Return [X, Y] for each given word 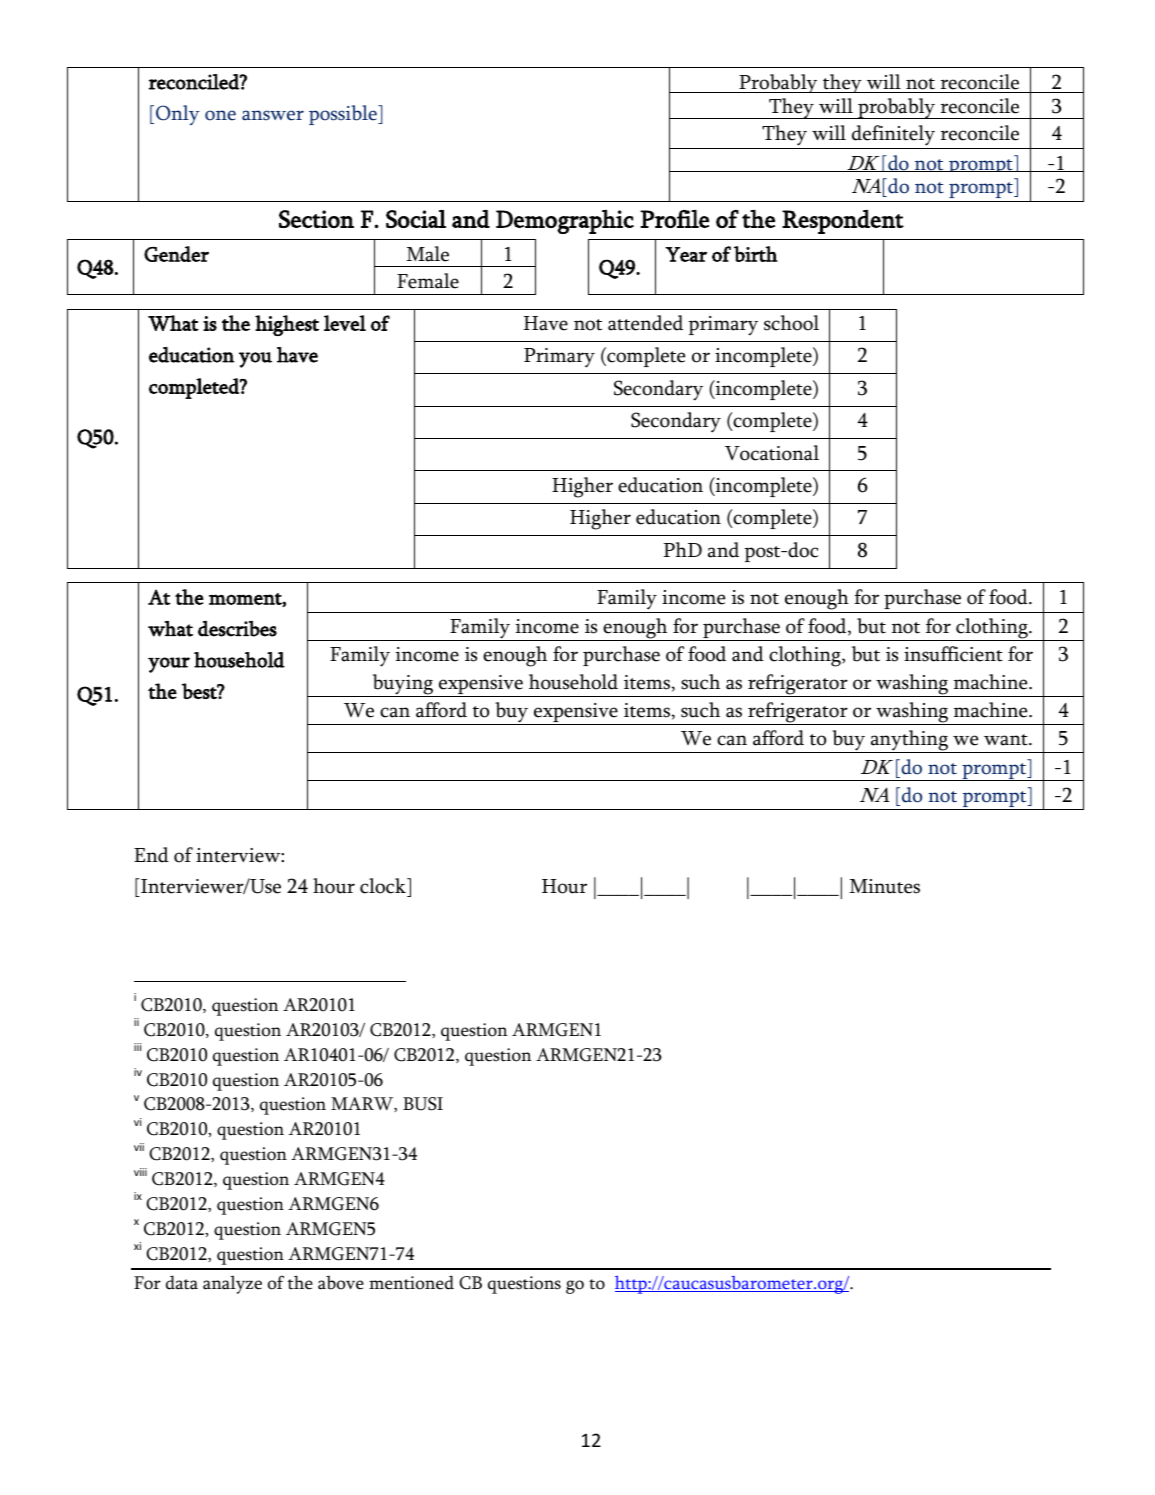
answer [273, 115]
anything [909, 741]
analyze [232, 1284]
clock [384, 886]
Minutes [885, 886]
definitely [893, 135]
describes [237, 629]
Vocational [772, 453]
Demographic [565, 222]
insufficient [953, 654]
